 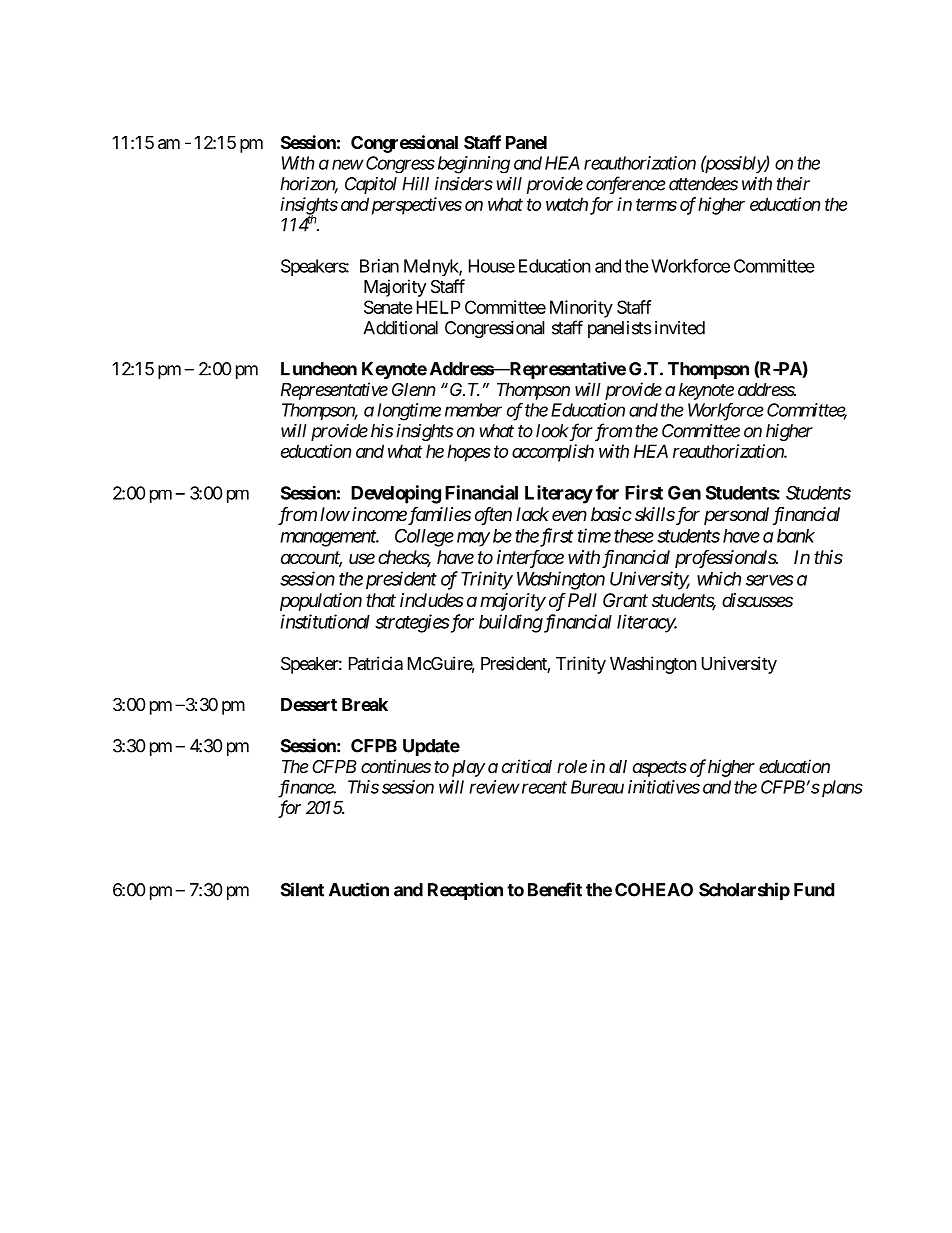 I want to click on serves, so click(x=770, y=580).
